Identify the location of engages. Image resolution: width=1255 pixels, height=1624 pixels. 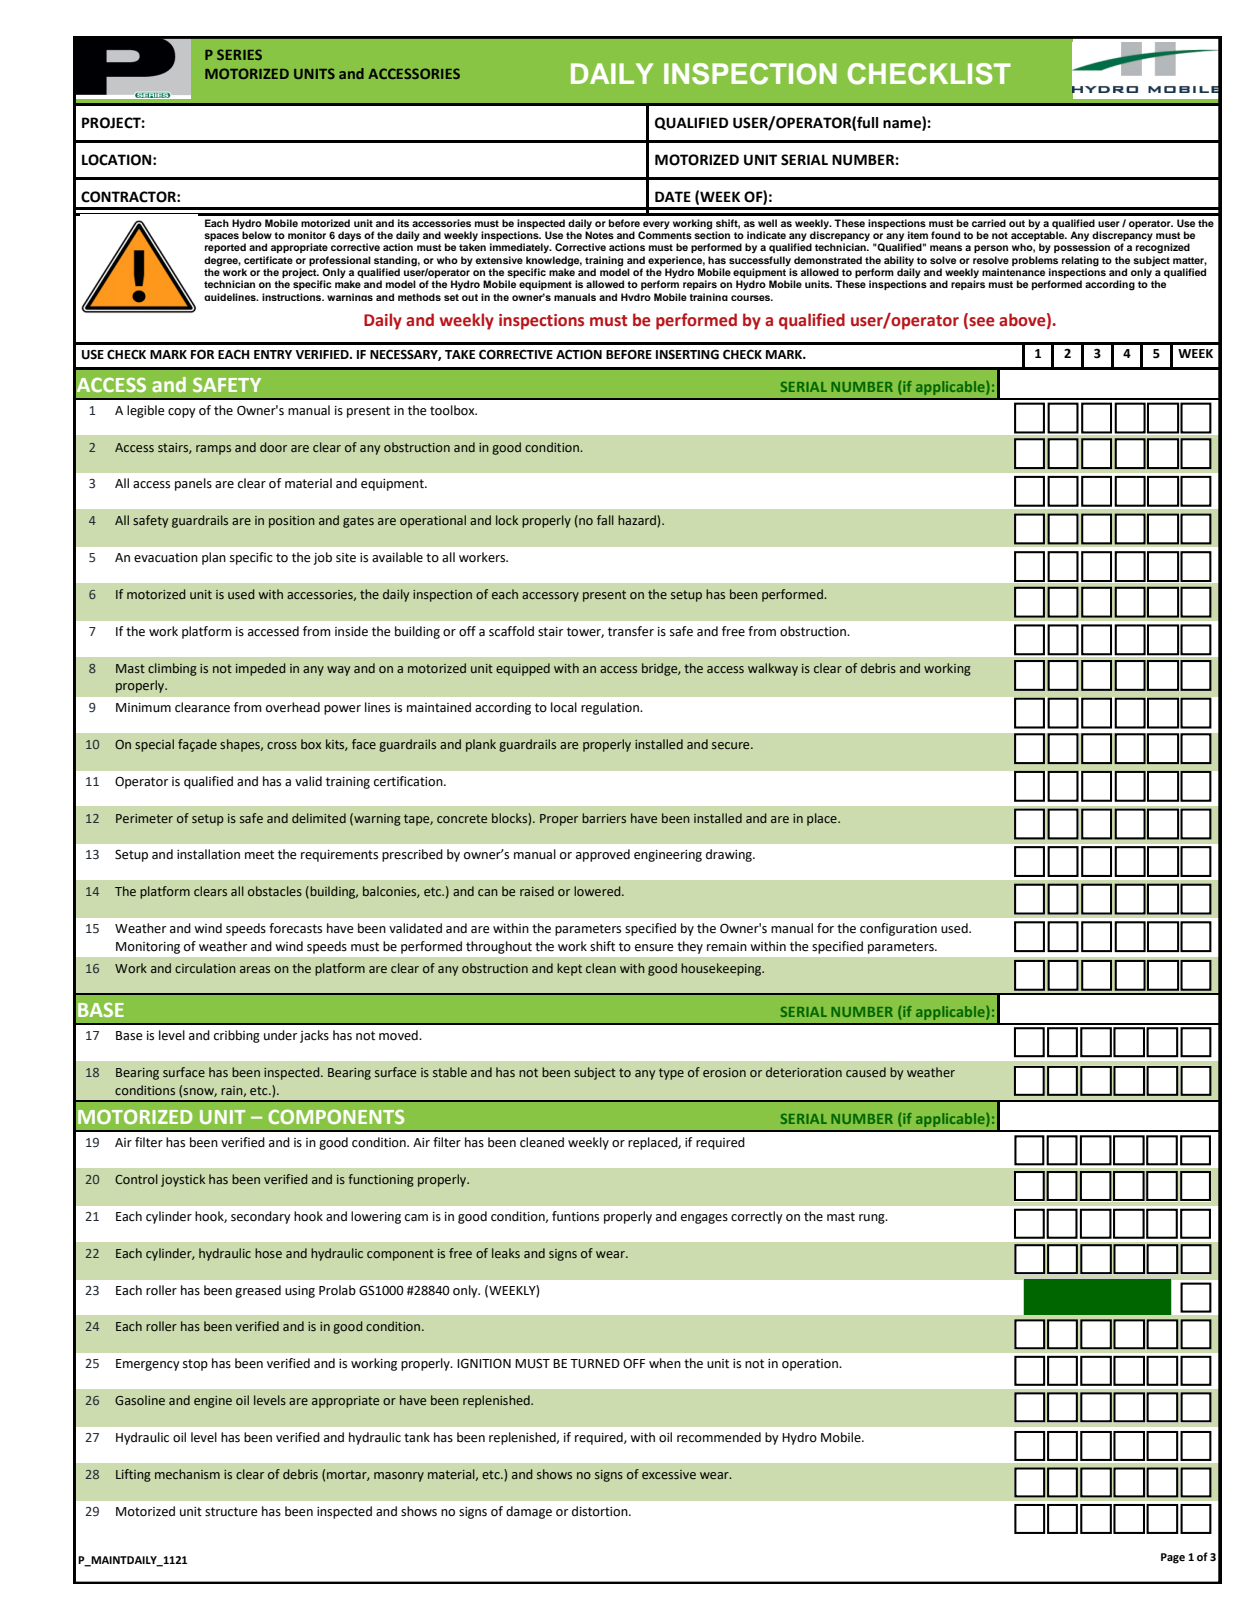
(704, 1219).
